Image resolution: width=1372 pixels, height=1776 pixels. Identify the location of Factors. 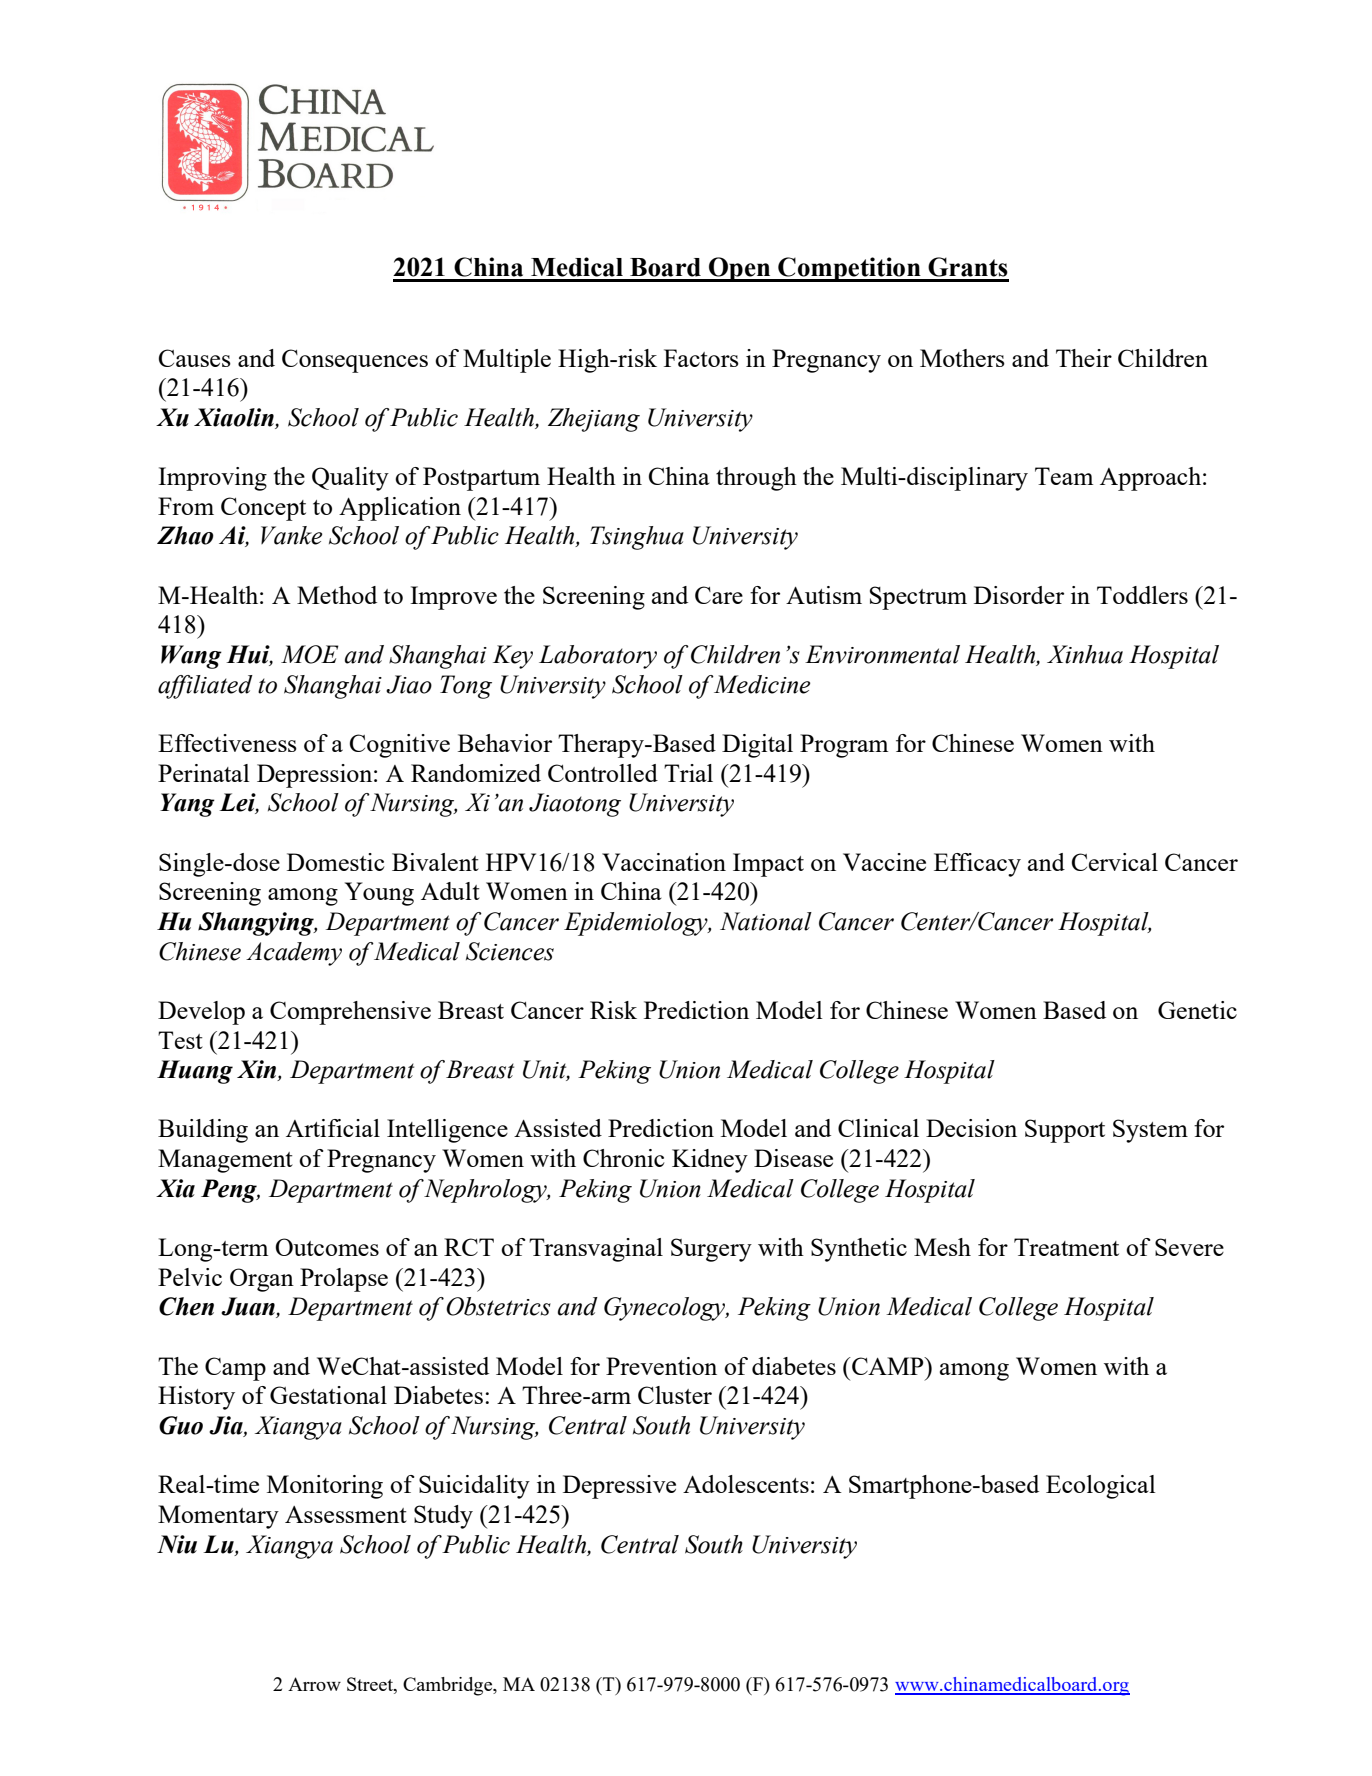
(701, 358).
